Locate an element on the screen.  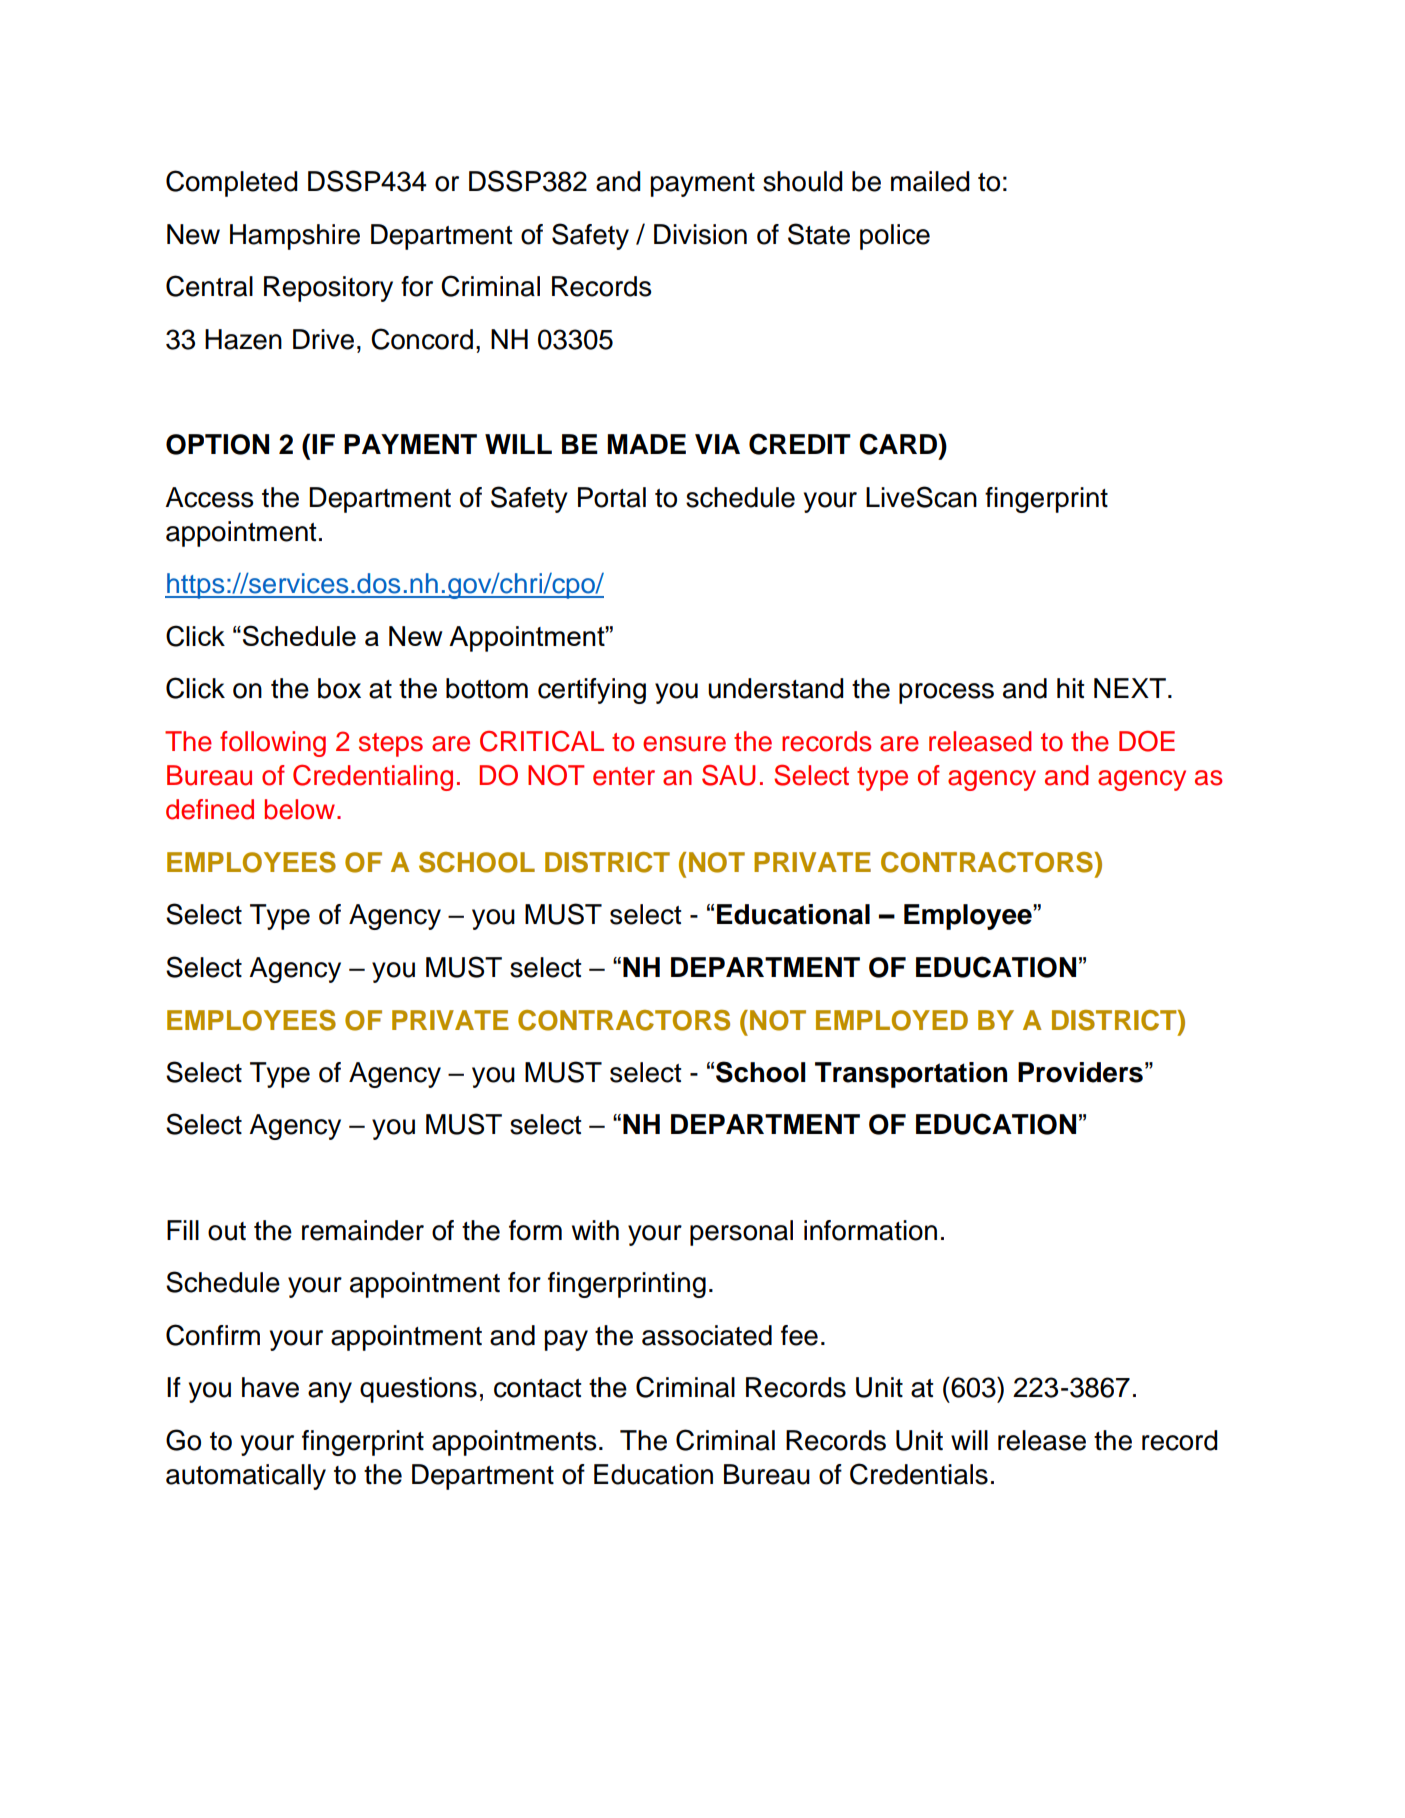
Hampshire is located at coordinates (295, 237).
